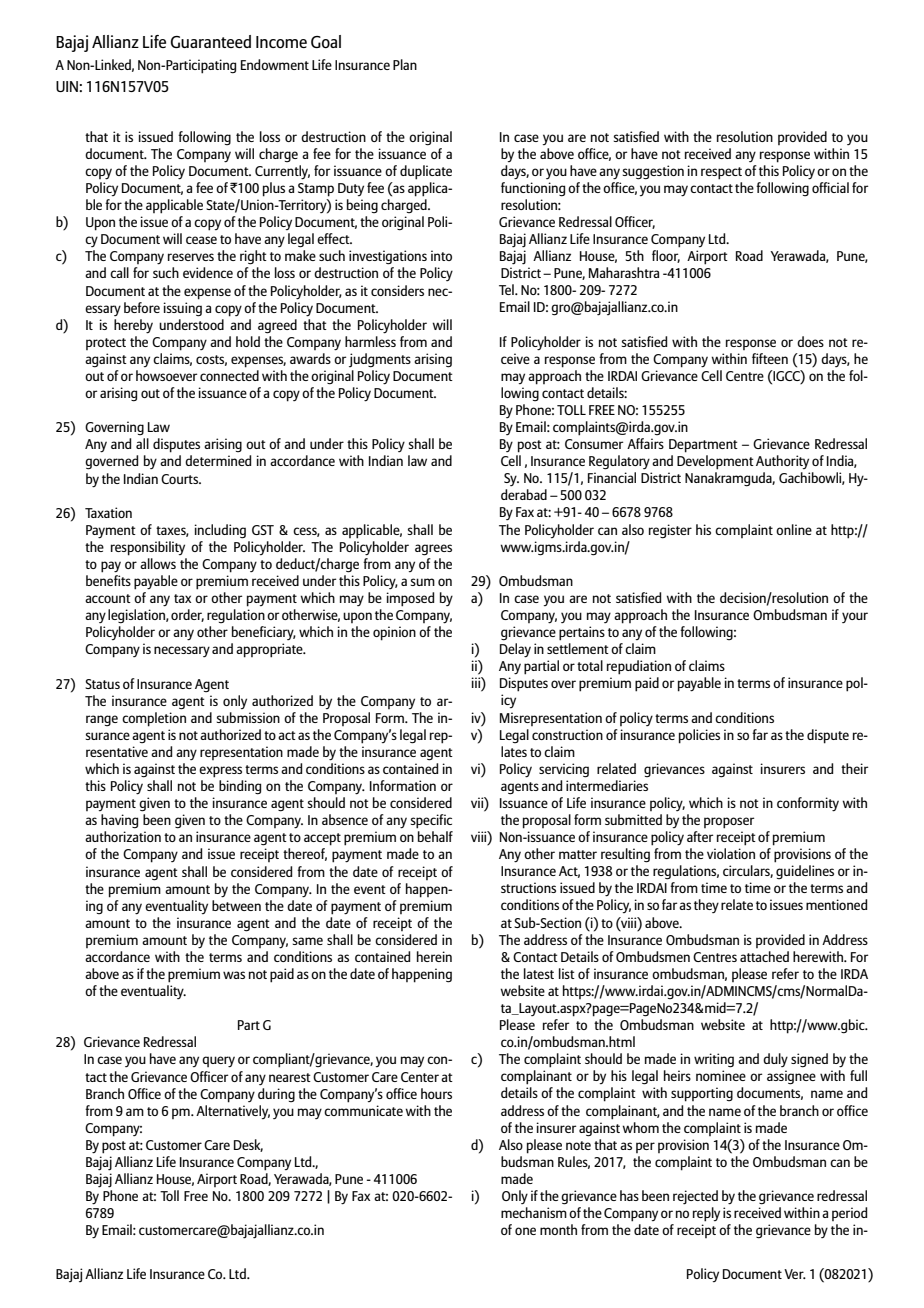 The height and width of the screenshot is (1308, 924). Describe the element at coordinates (534, 1212) in the screenshot. I see `mechanism` at that location.
